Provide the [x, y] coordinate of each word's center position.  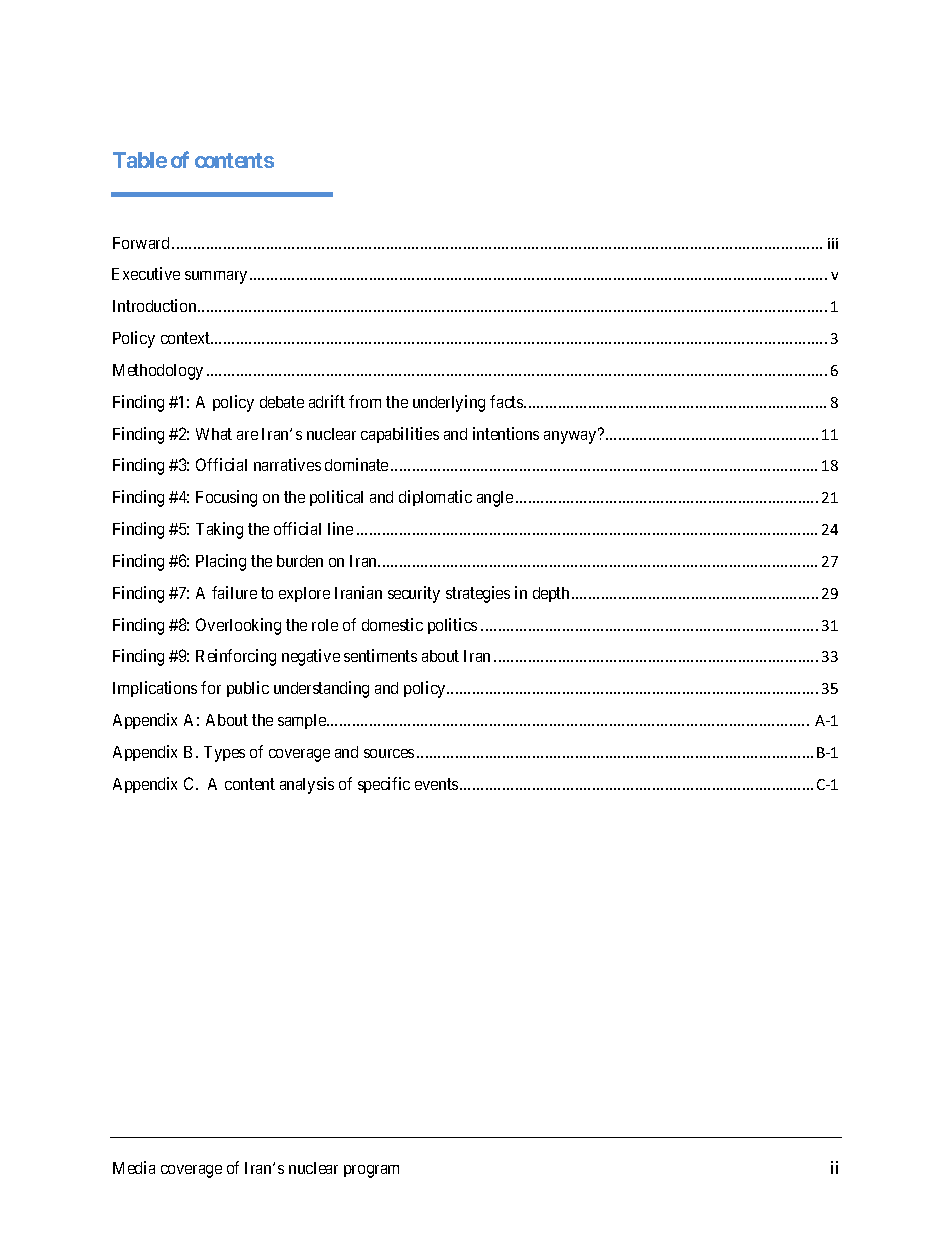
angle [495, 499]
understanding [321, 689]
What [214, 434]
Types [224, 754]
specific [384, 785]
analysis [307, 785]
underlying [449, 403]
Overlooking [238, 626]
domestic [392, 624]
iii [833, 243]
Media [134, 1167]
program [371, 1171]
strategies [478, 594]
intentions [506, 433]
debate [282, 402]
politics [452, 626]
